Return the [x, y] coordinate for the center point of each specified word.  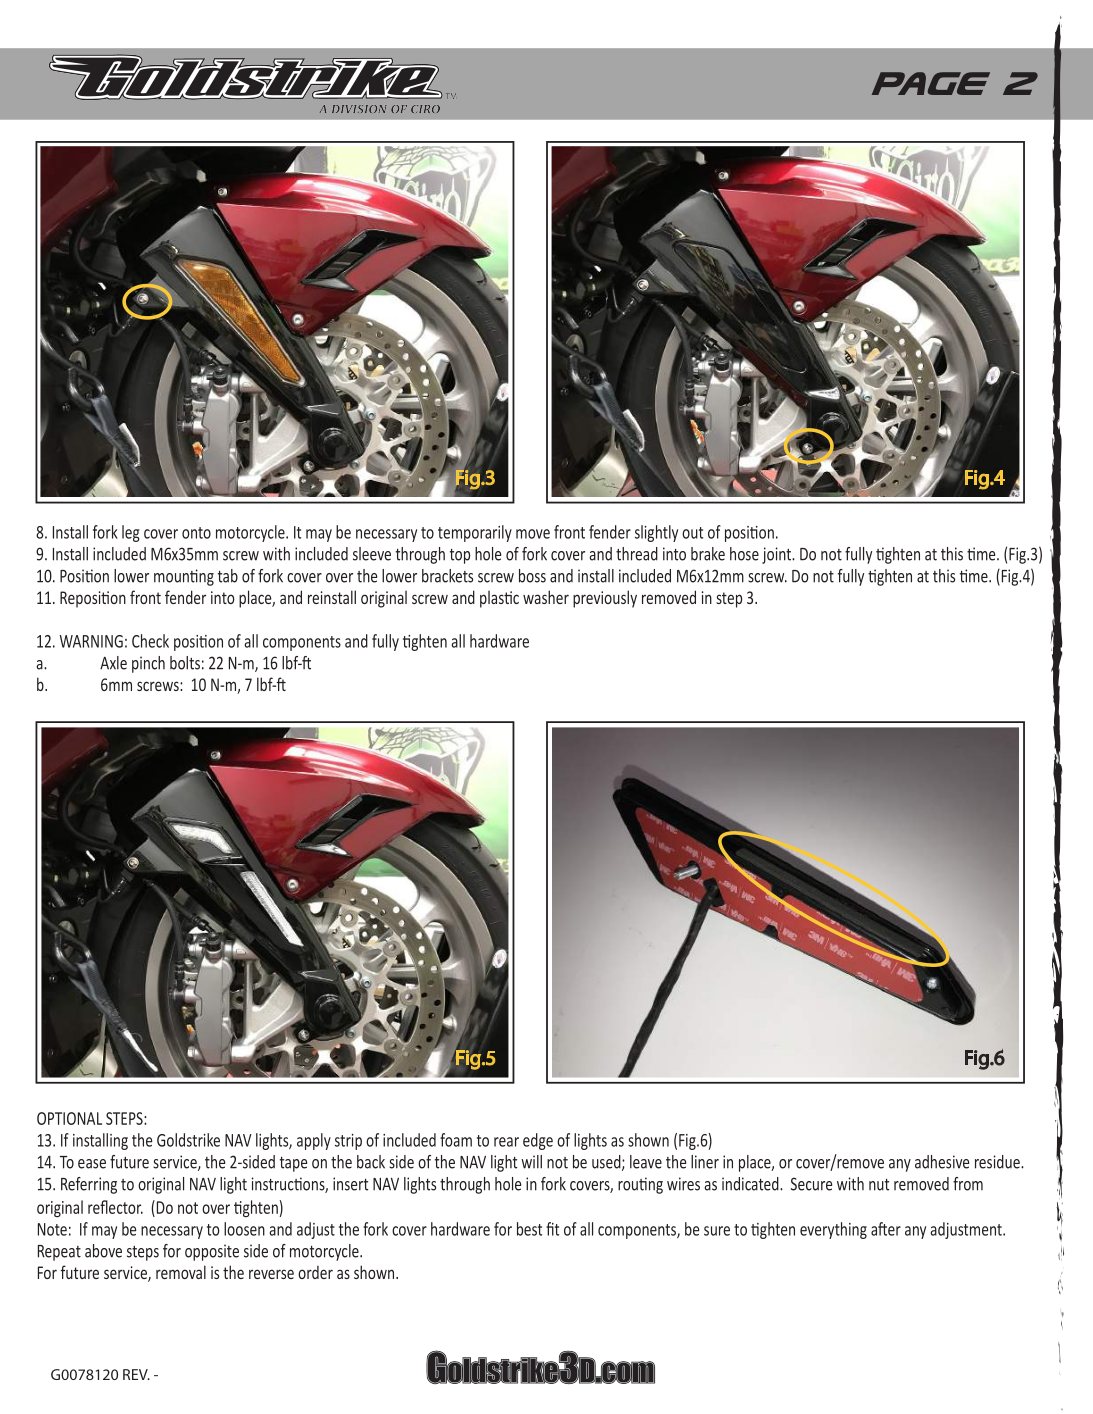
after [886, 1229]
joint [777, 555]
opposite [212, 1252]
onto [196, 533]
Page [931, 83]
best [529, 1229]
